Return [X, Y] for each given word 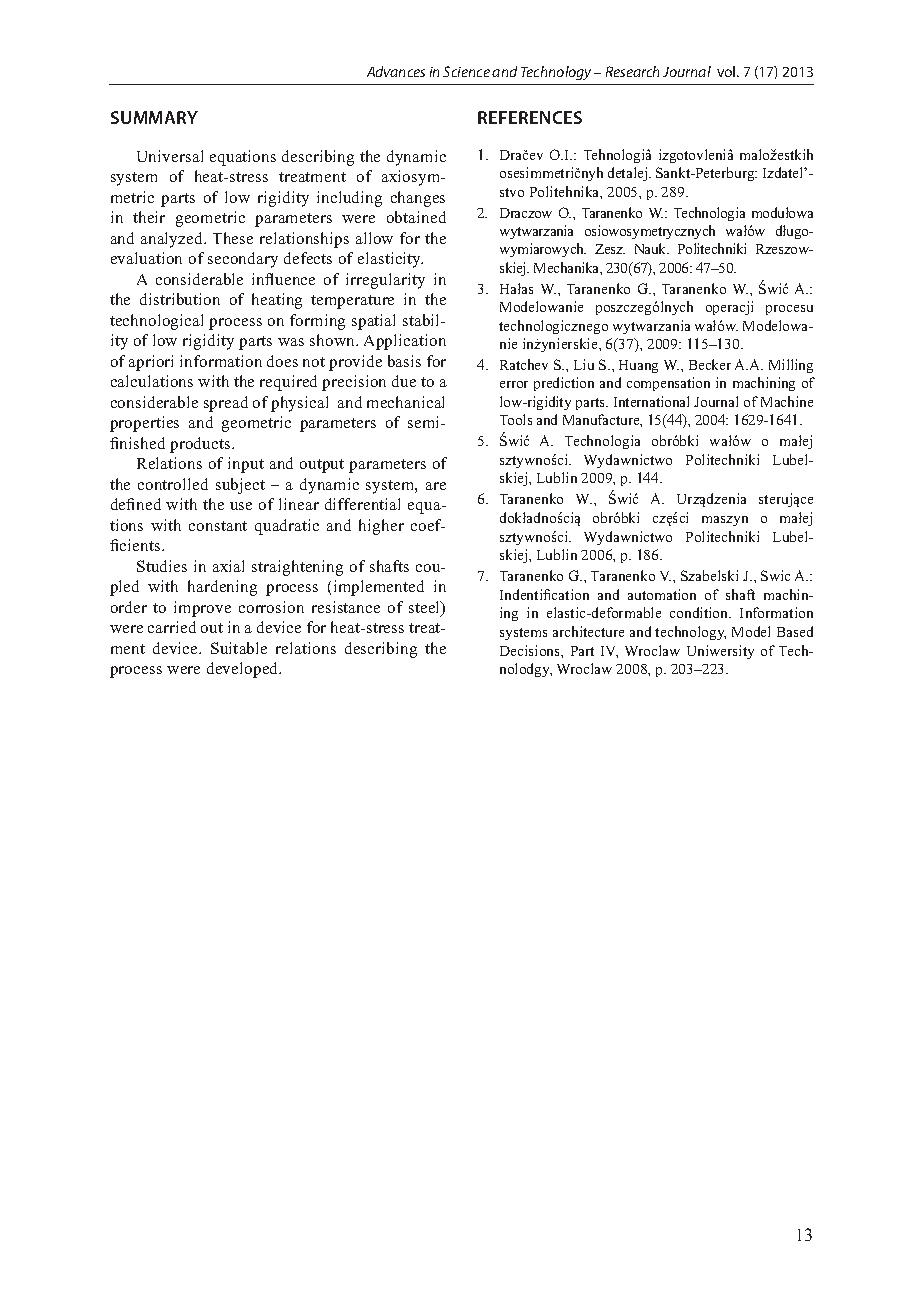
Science [466, 71]
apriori [151, 363]
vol [727, 71]
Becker [710, 364]
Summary [154, 117]
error [514, 384]
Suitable [239, 648]
